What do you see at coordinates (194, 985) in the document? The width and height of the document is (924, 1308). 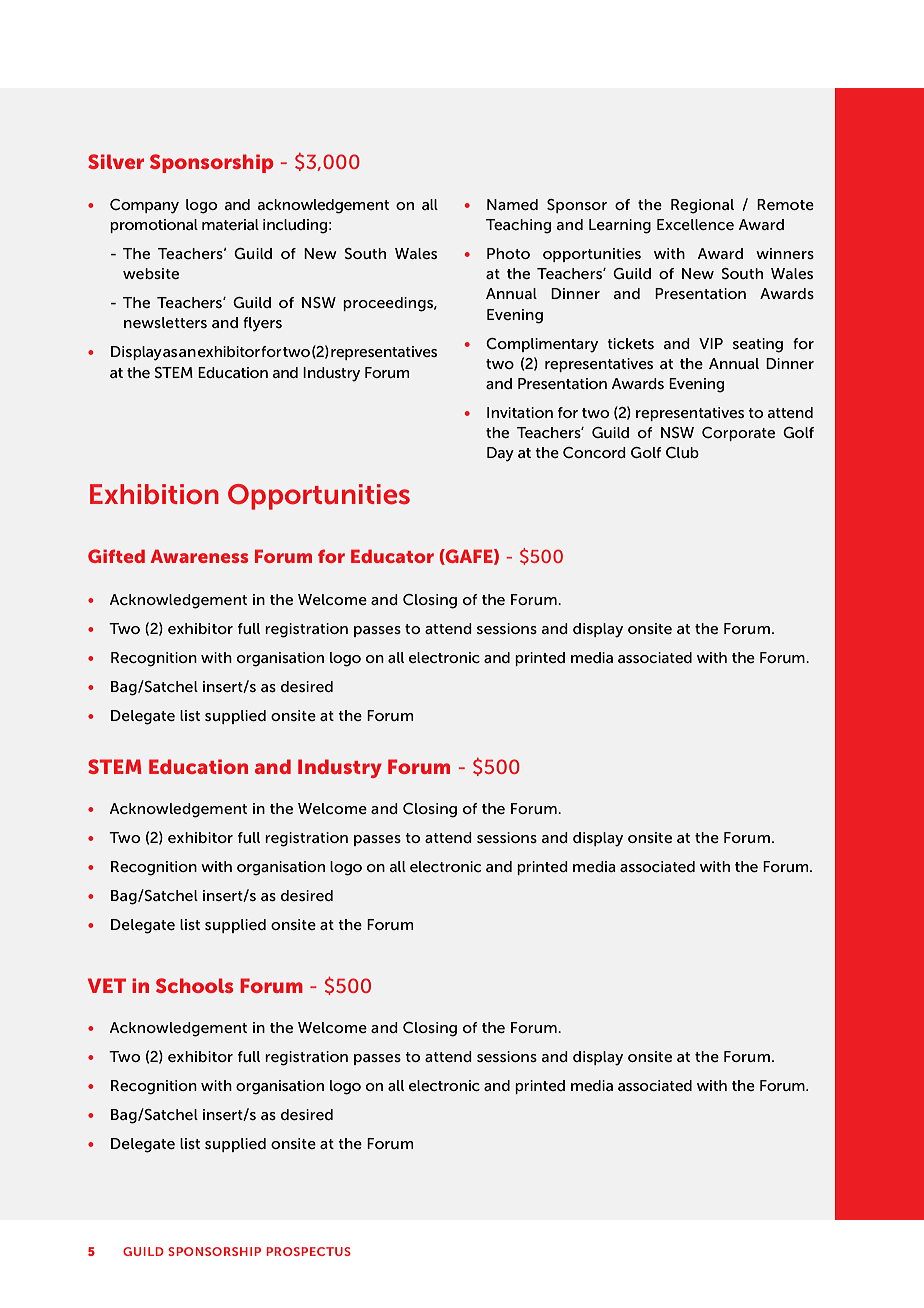 I see `Schools` at bounding box center [194, 985].
